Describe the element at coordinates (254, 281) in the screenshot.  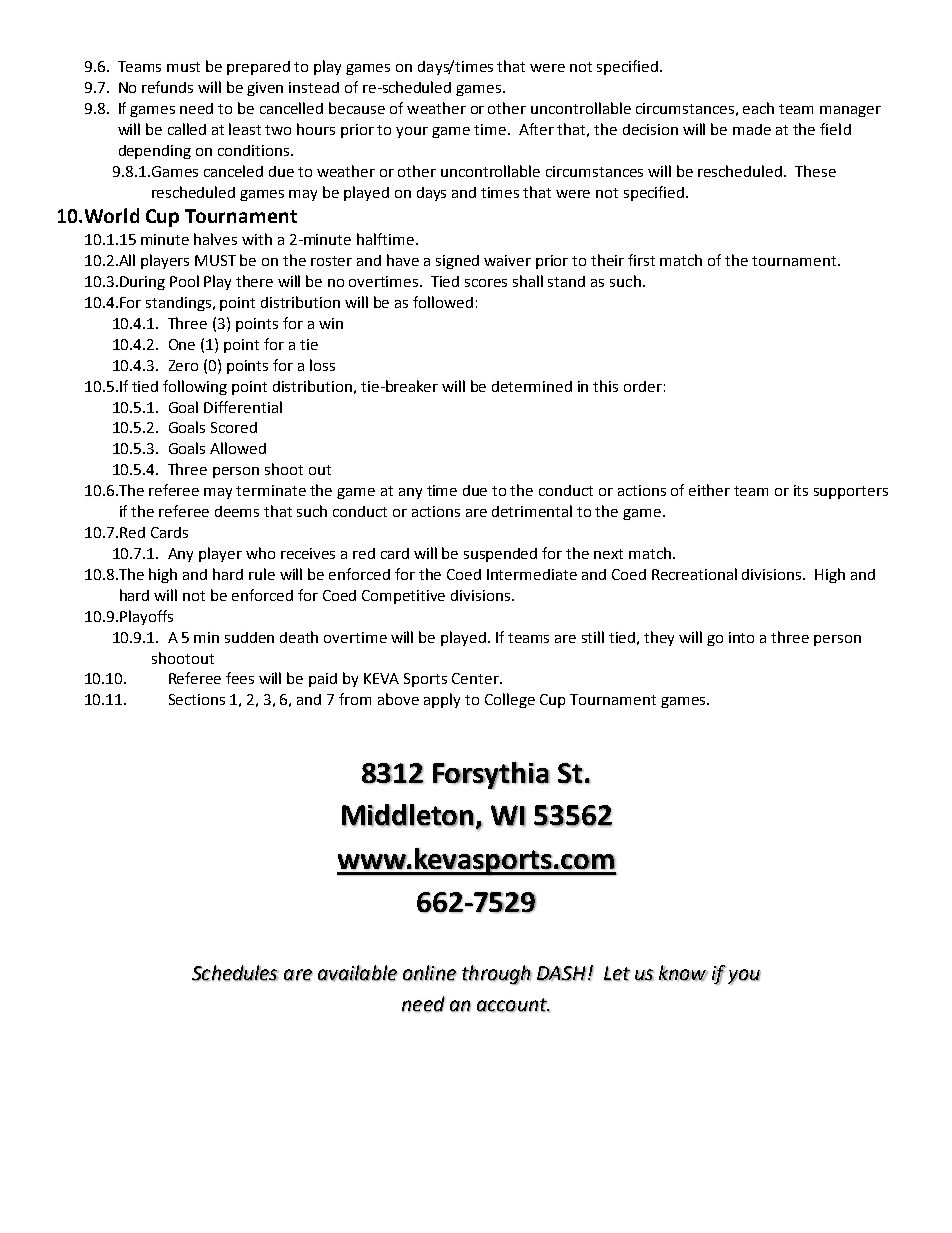
I see `there` at that location.
